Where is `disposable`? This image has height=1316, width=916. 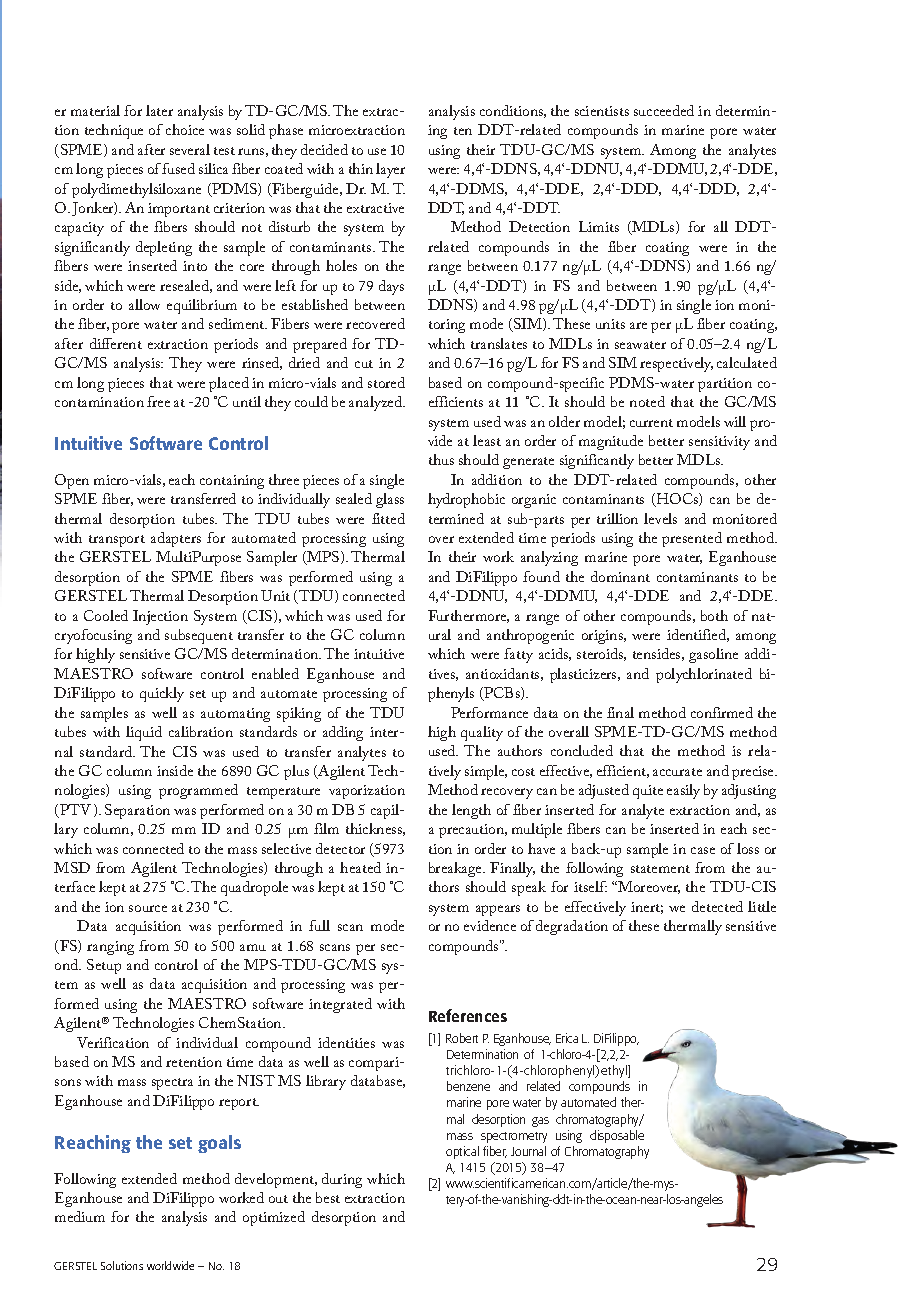 disposable is located at coordinates (617, 1136).
